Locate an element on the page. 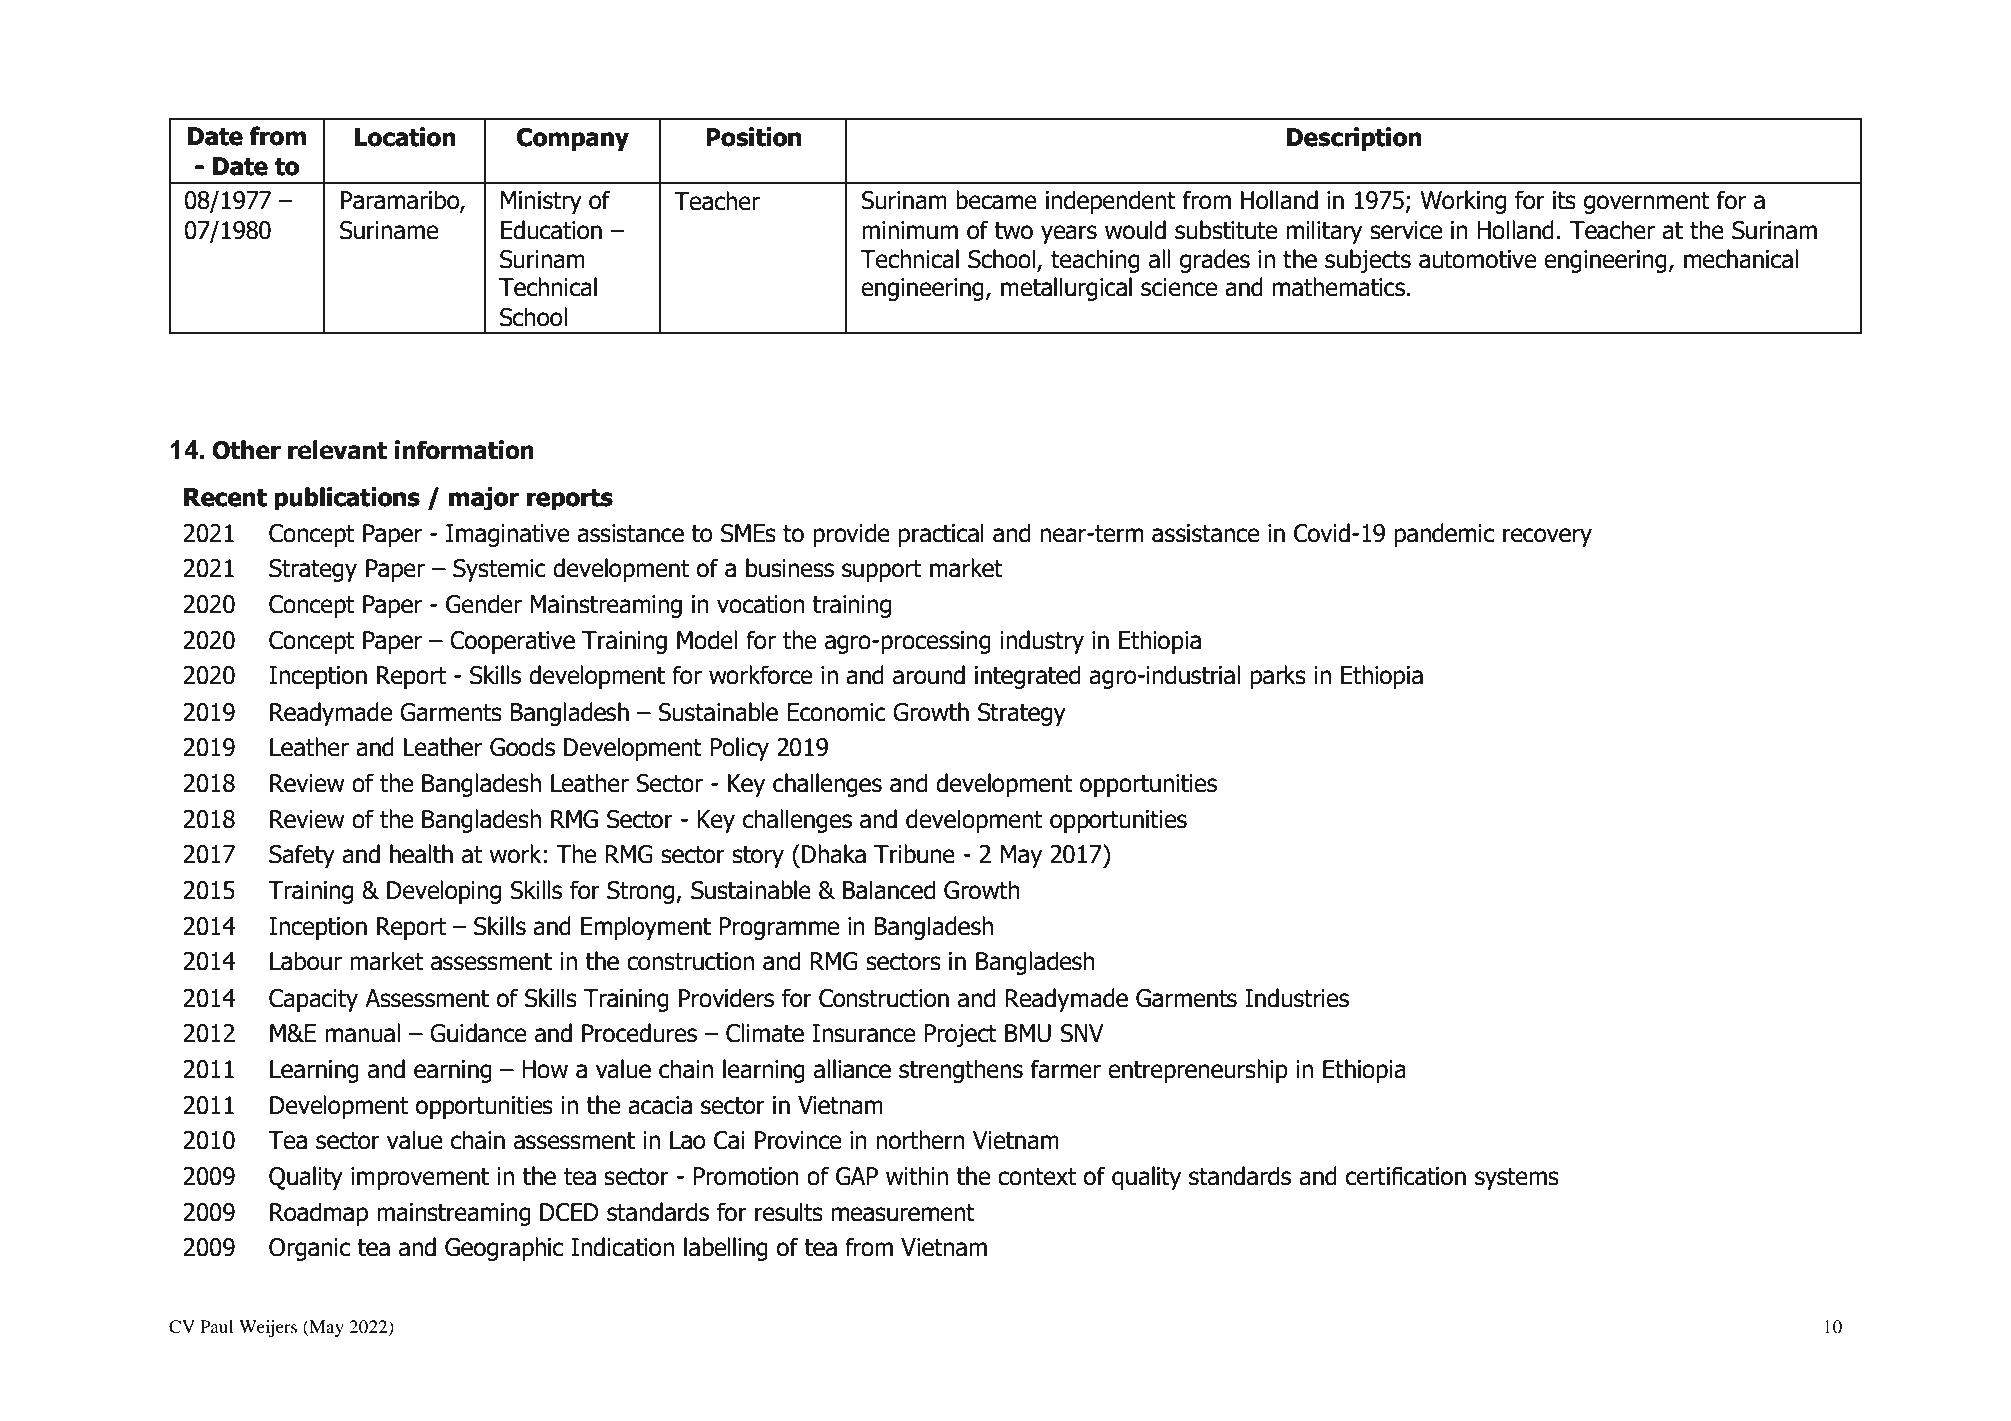  measurement is located at coordinates (903, 1213).
